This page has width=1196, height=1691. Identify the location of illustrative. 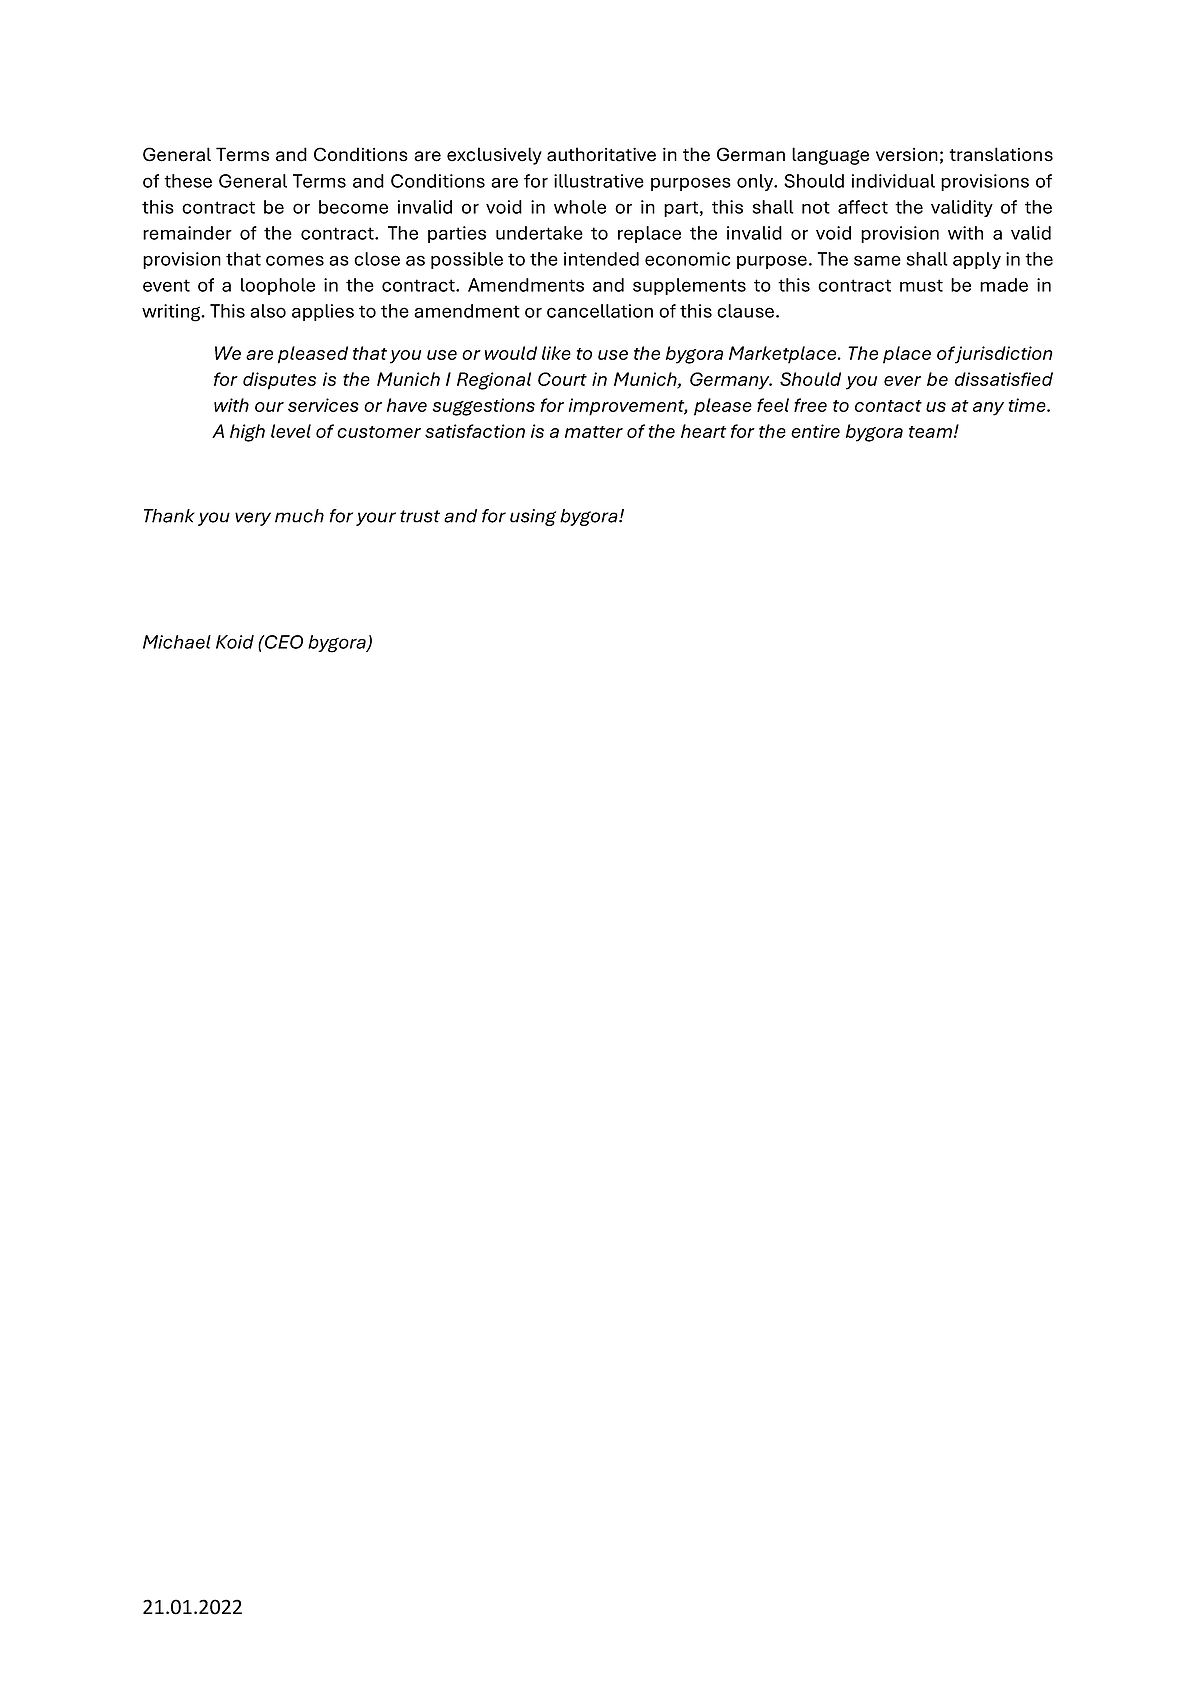
(599, 181).
